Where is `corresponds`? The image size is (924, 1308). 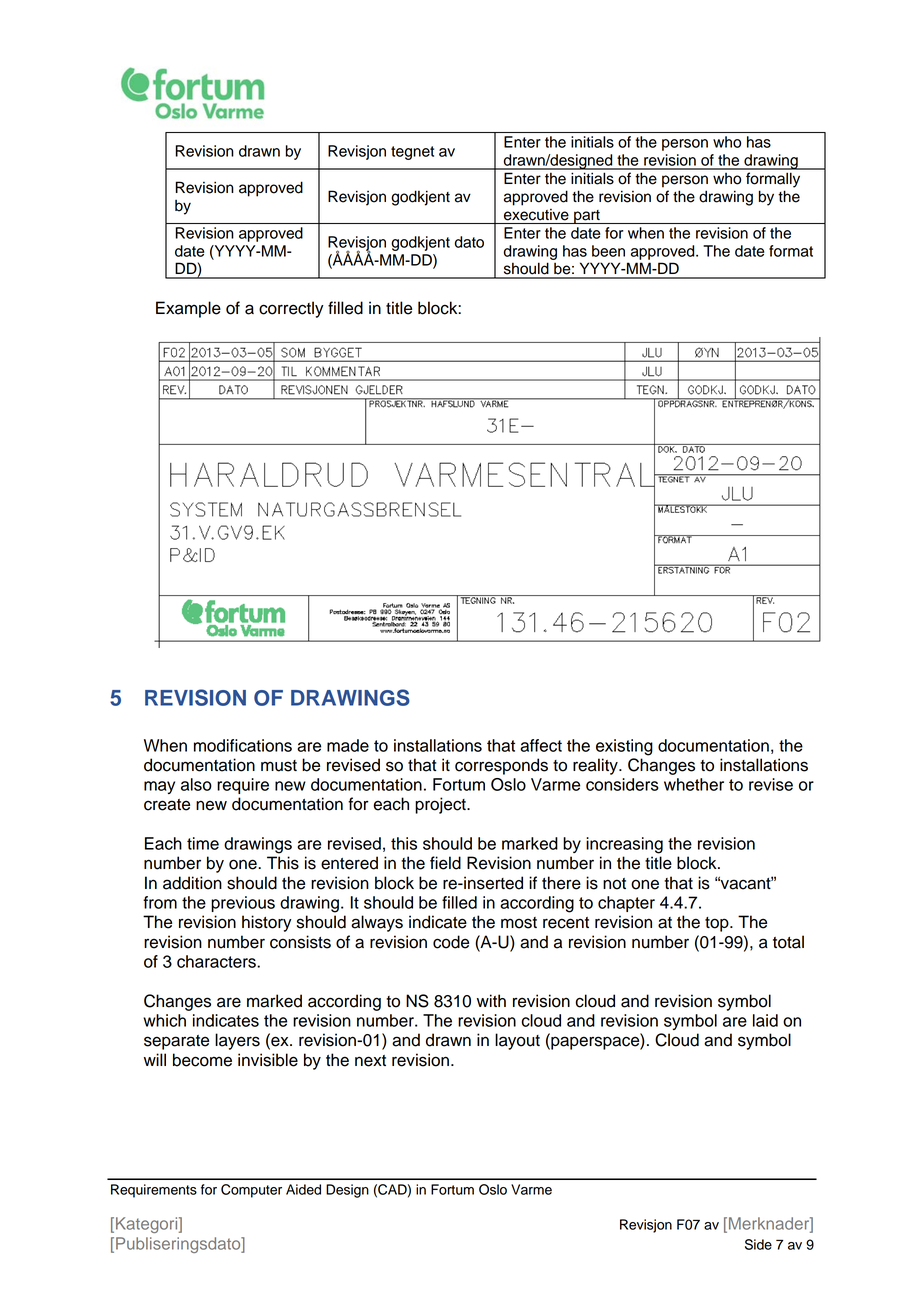 corresponds is located at coordinates (501, 766).
